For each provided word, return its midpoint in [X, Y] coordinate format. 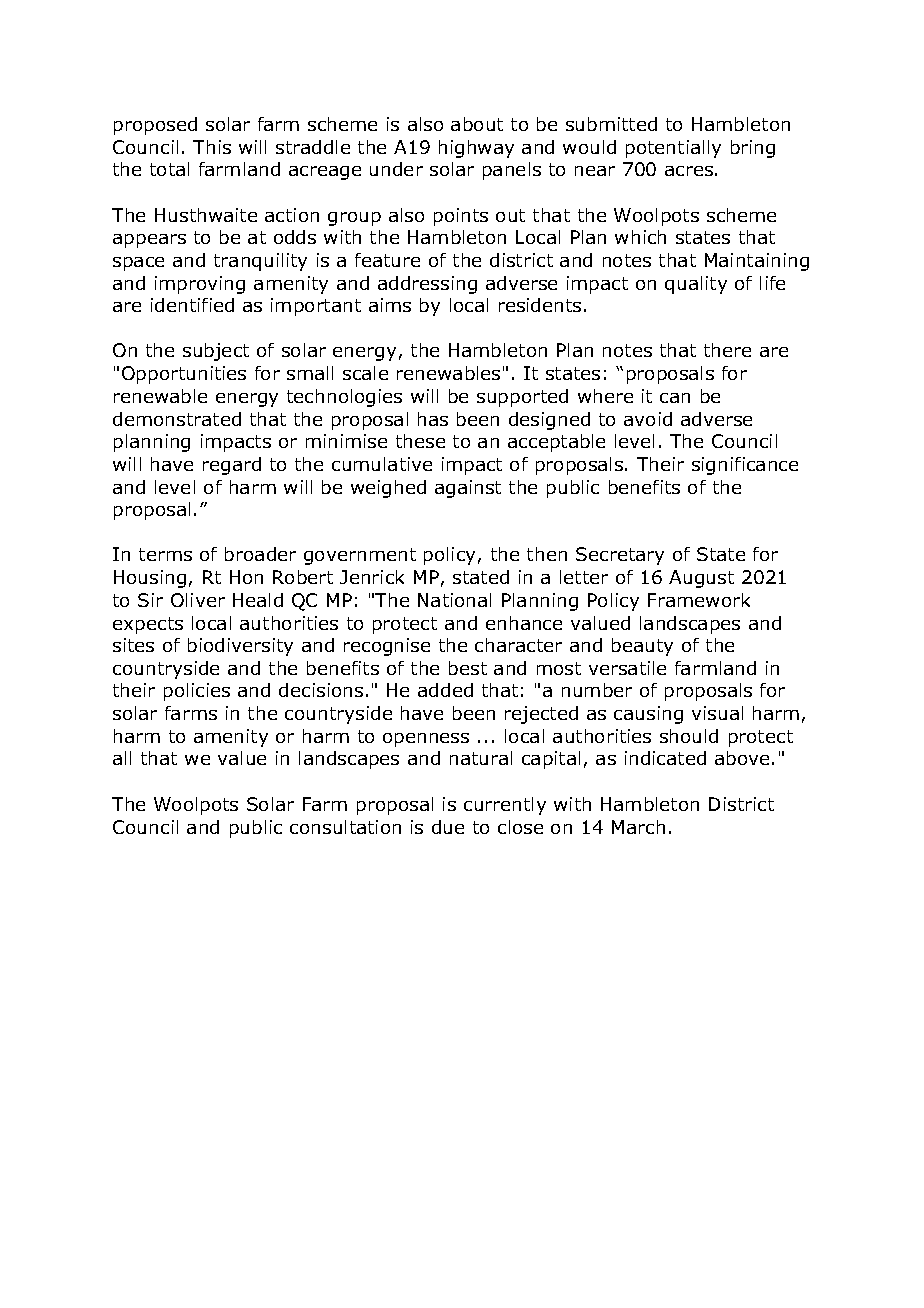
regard [232, 466]
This [212, 147]
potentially [673, 149]
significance [745, 466]
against [468, 489]
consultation [345, 827]
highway [476, 149]
